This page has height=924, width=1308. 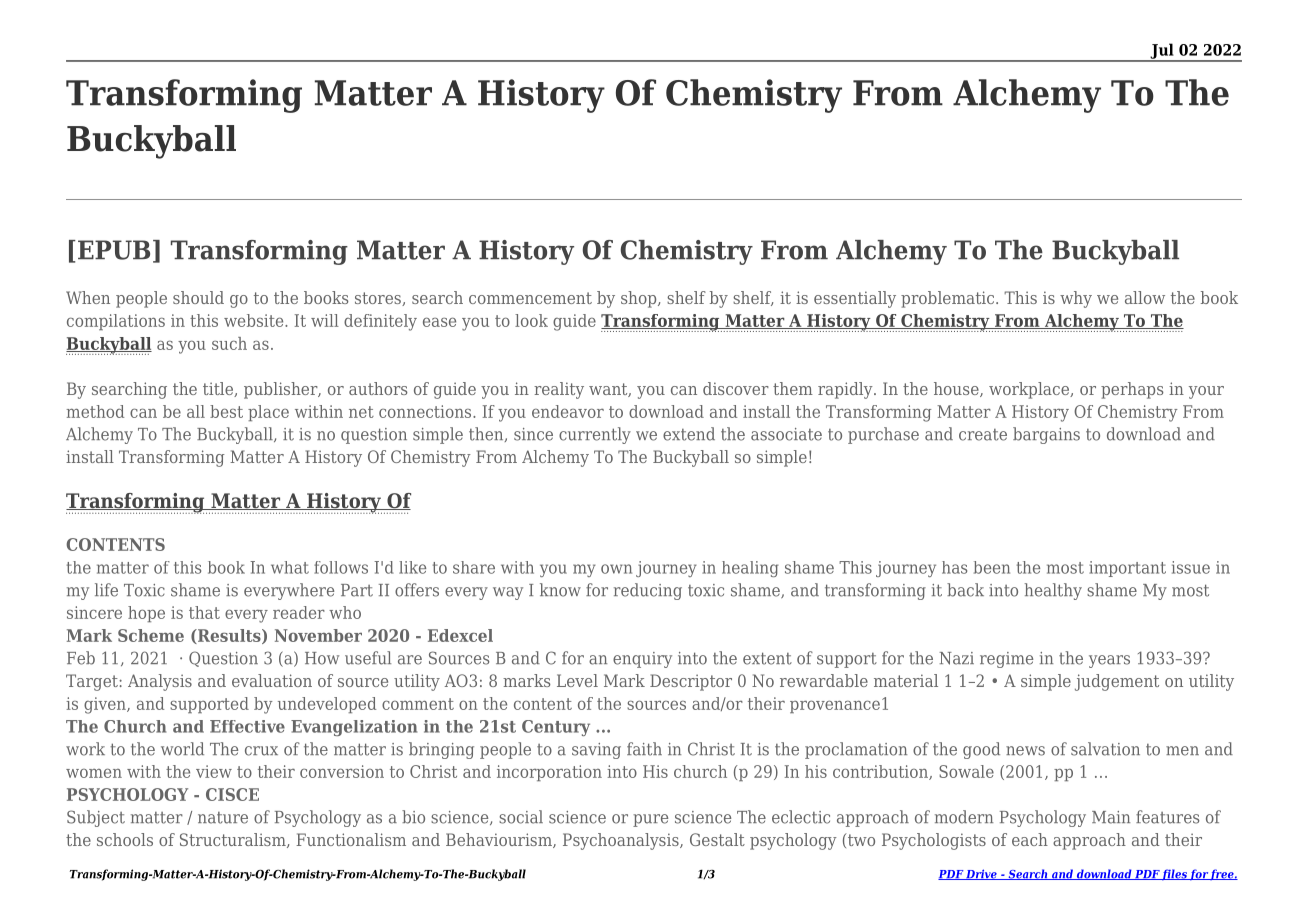 I want to click on enquiry, so click(x=642, y=660).
